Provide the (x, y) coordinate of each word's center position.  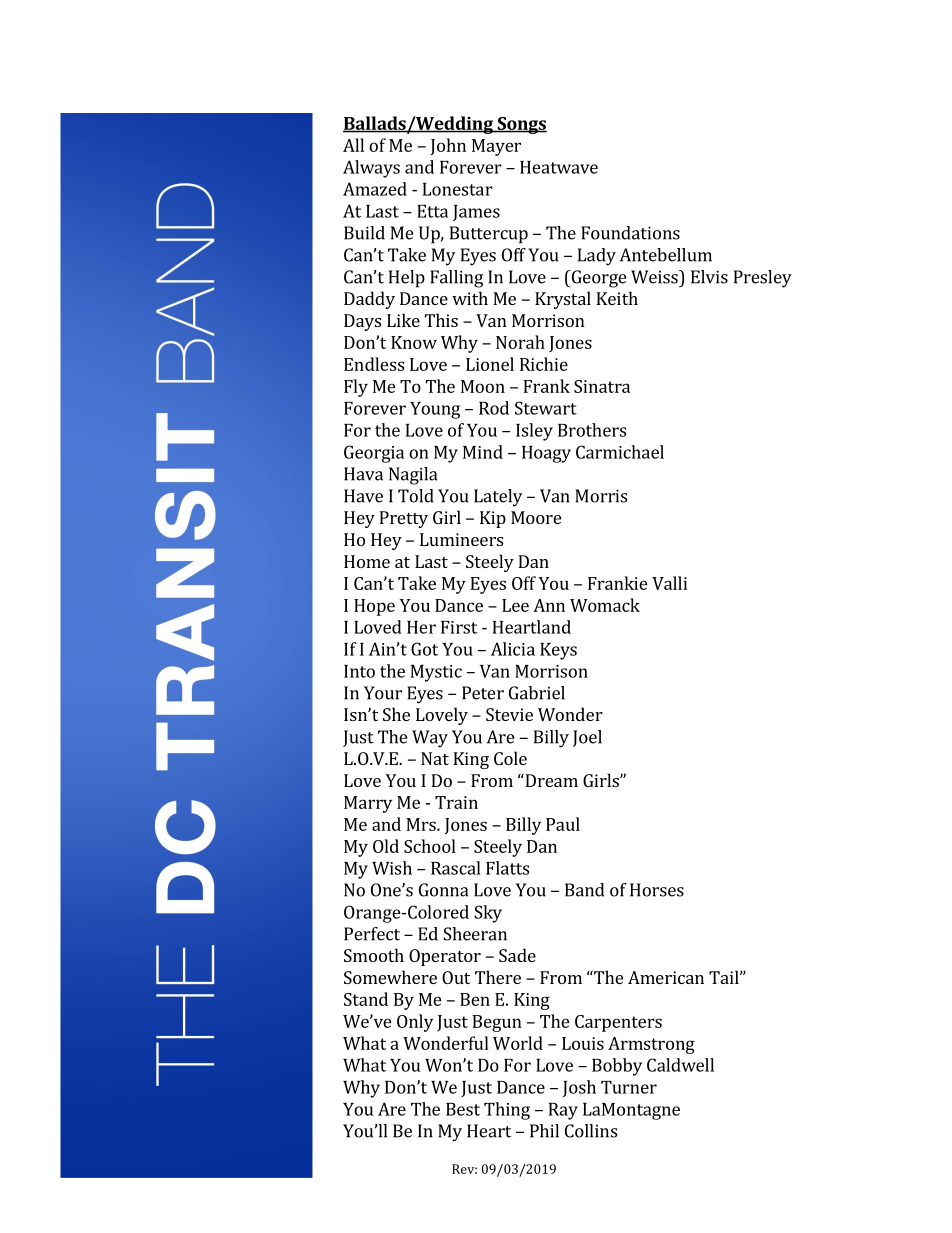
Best (463, 1109)
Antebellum (666, 255)
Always (371, 169)
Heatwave (559, 167)
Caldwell (680, 1065)
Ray (563, 1111)
